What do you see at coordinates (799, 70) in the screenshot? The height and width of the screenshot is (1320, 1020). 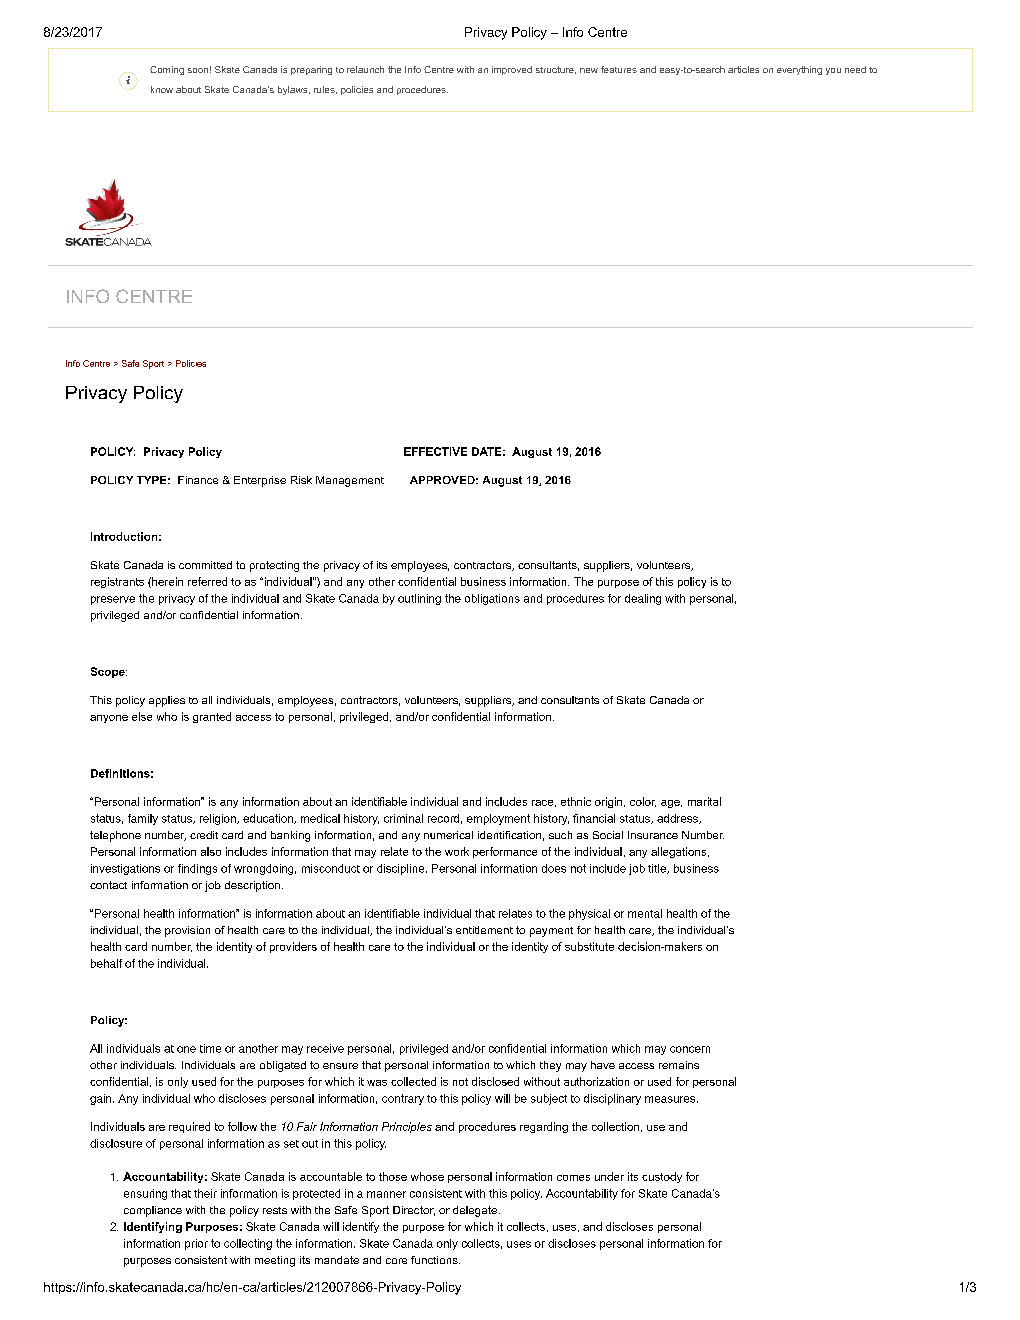 I see `everything` at bounding box center [799, 70].
